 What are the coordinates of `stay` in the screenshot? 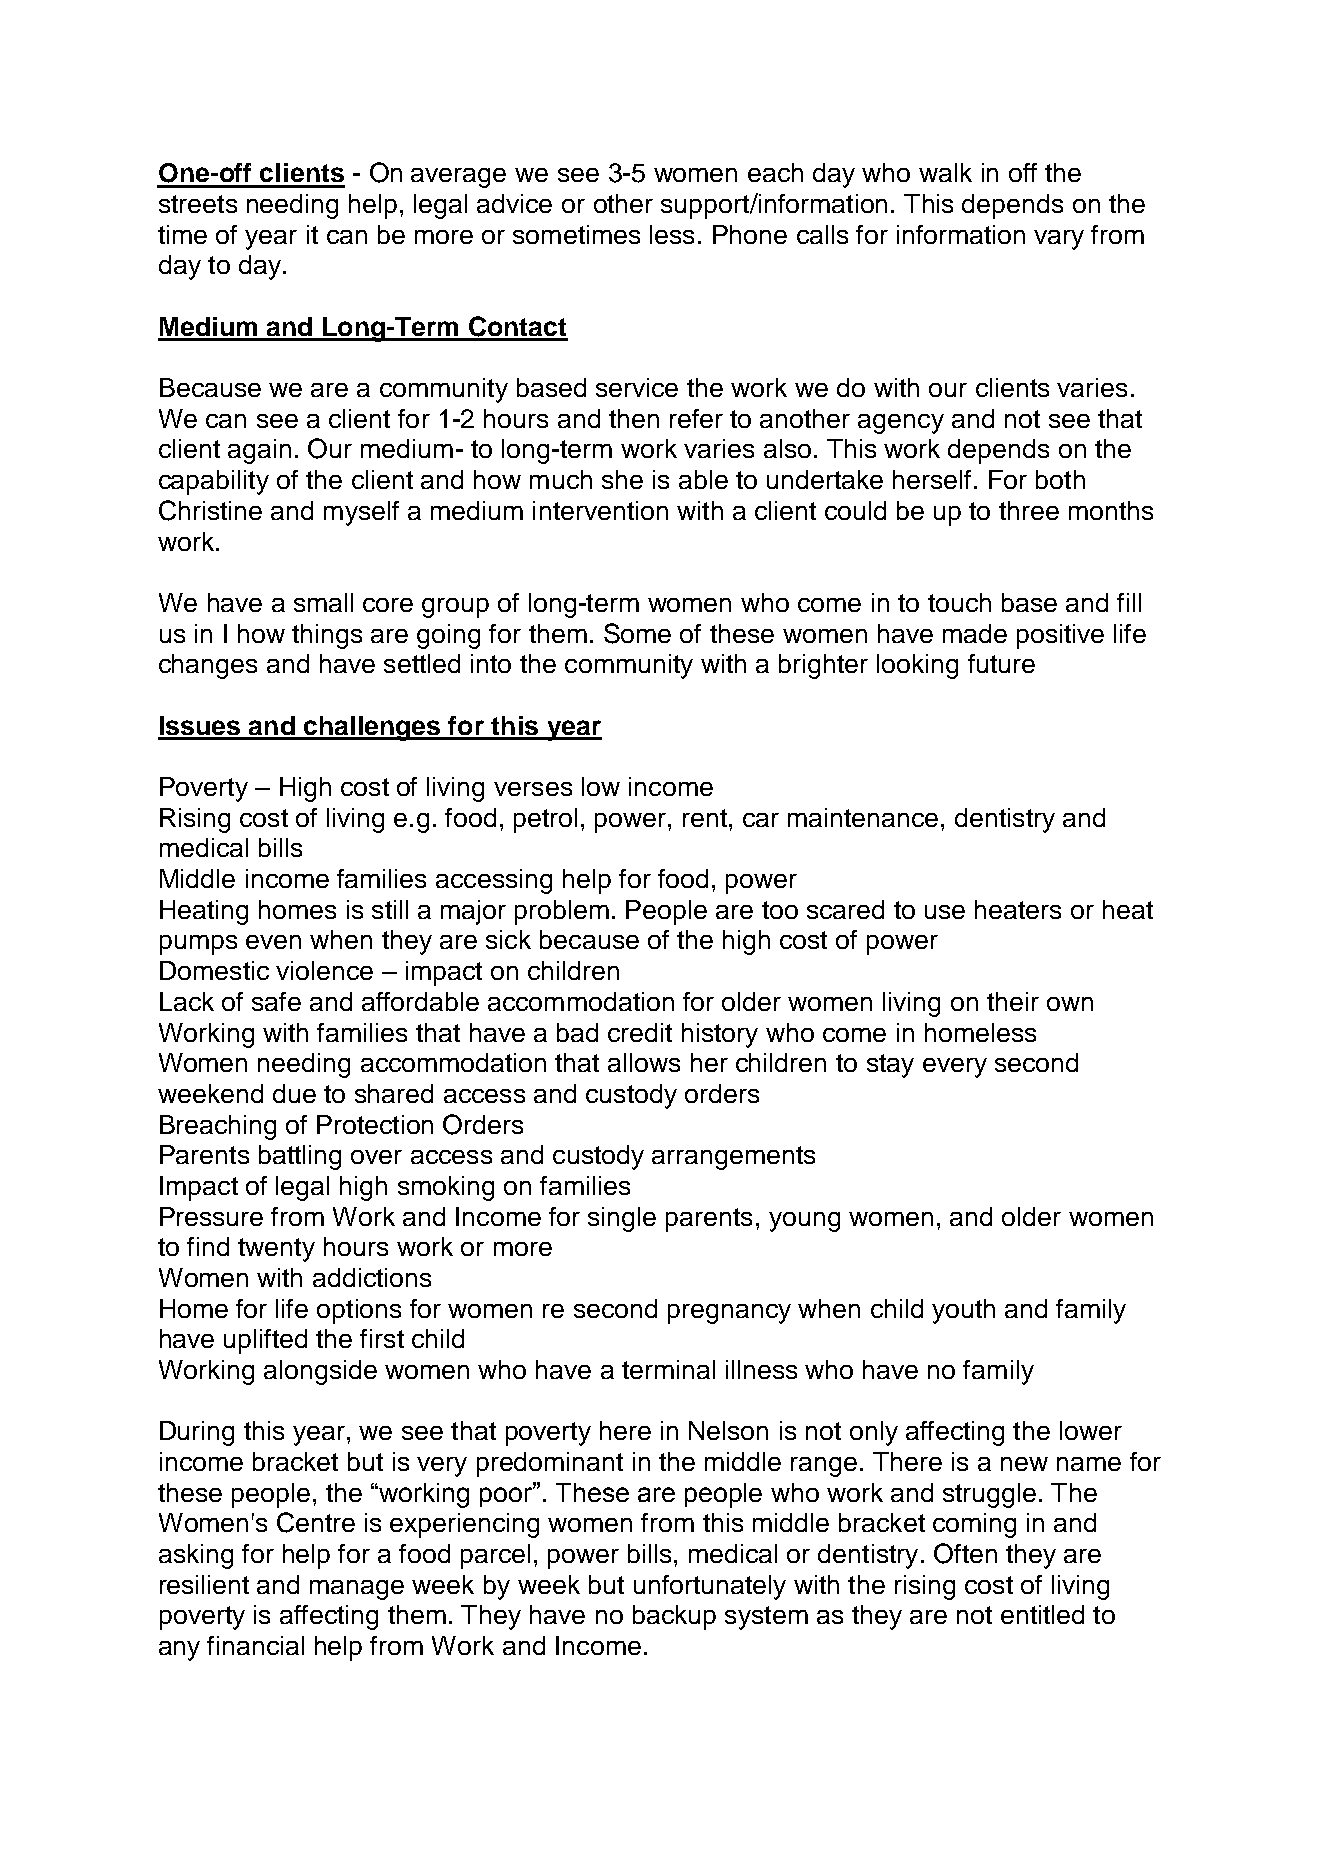 It's located at (890, 1066).
